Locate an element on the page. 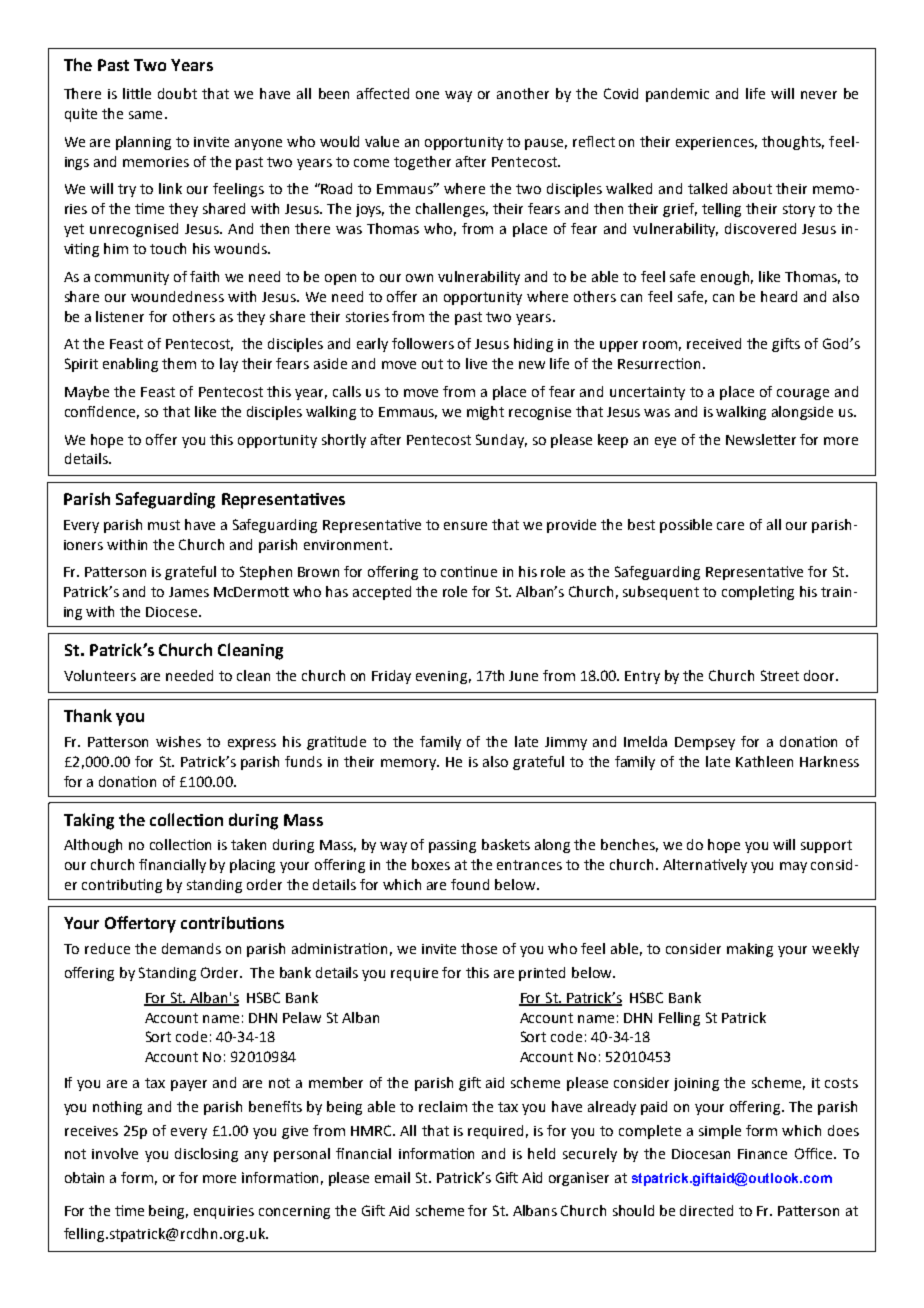 Image resolution: width=924 pixels, height=1308 pixels. Street is located at coordinates (780, 675).
